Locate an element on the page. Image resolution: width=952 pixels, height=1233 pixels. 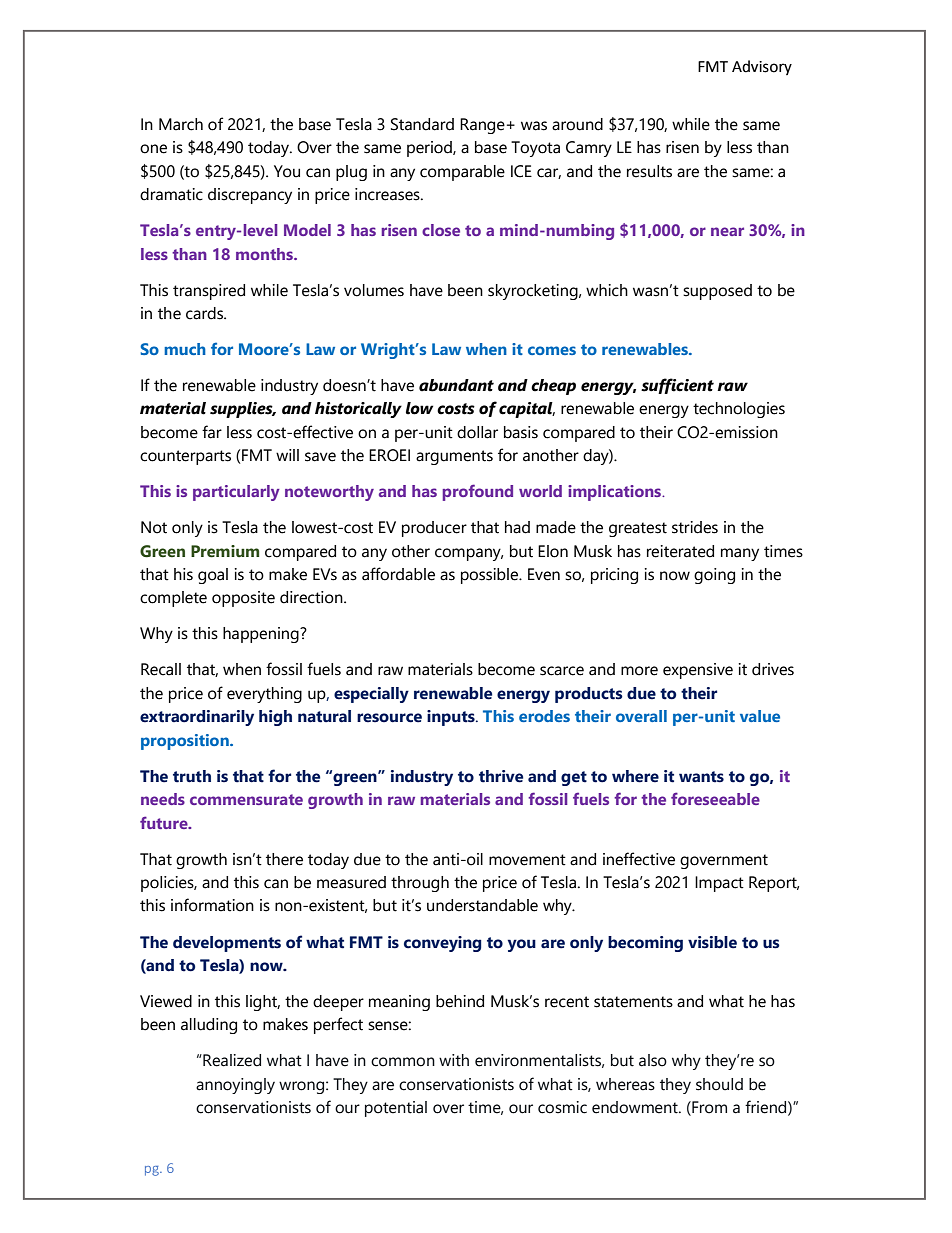
opposite is located at coordinates (243, 599).
